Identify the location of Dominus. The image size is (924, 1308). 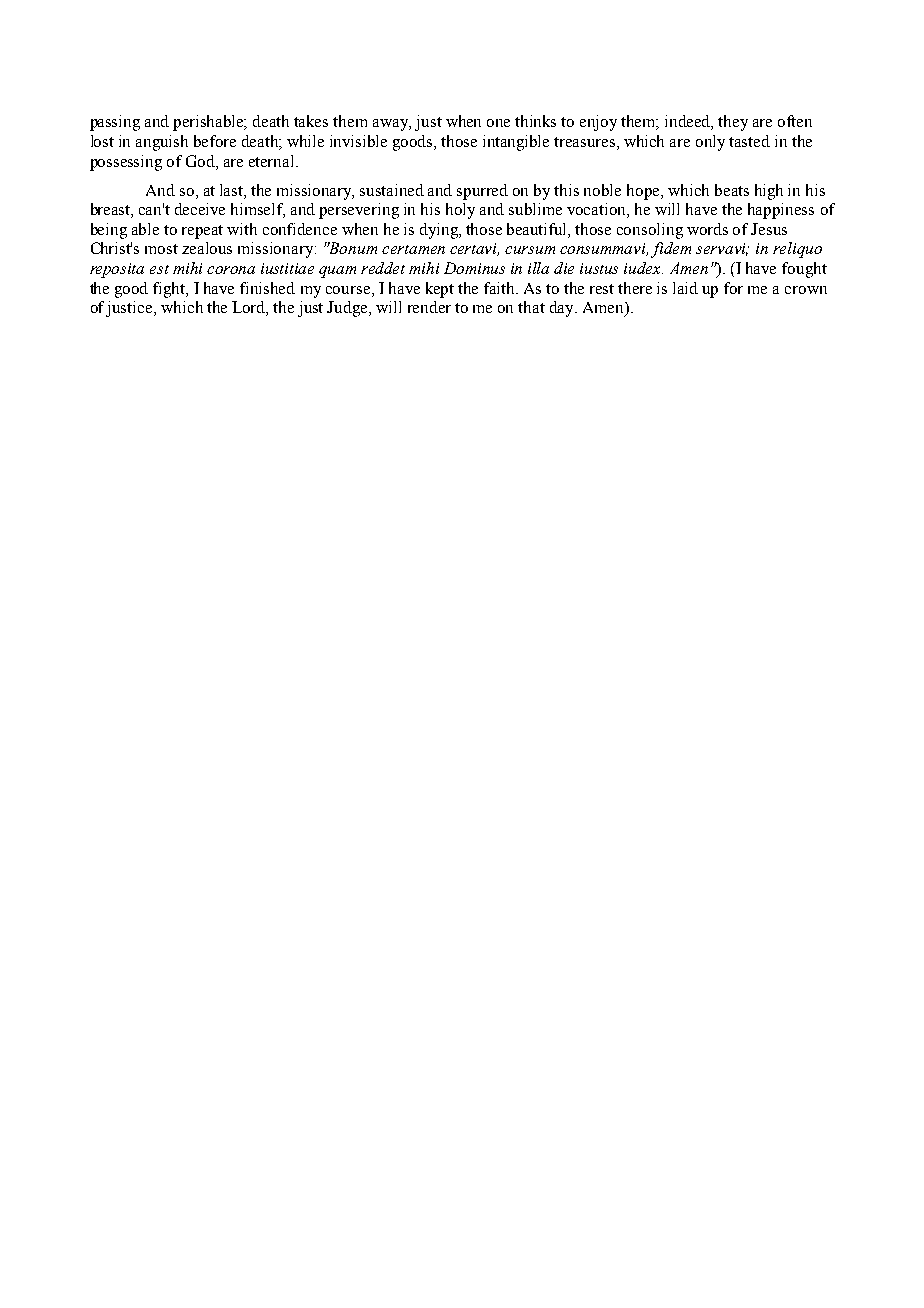
(474, 268).
